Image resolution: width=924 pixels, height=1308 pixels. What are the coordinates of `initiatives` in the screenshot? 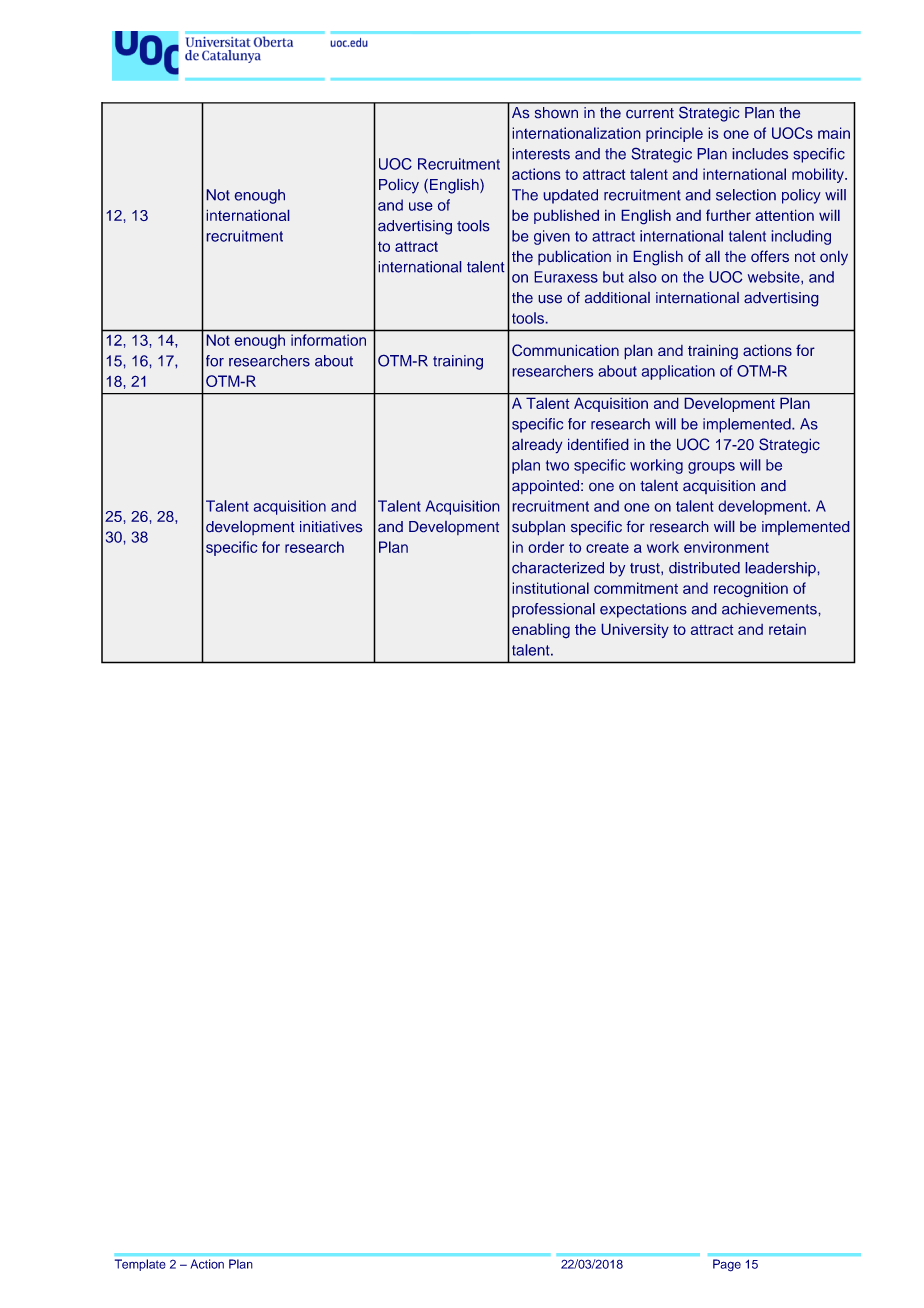 It's located at (331, 527).
